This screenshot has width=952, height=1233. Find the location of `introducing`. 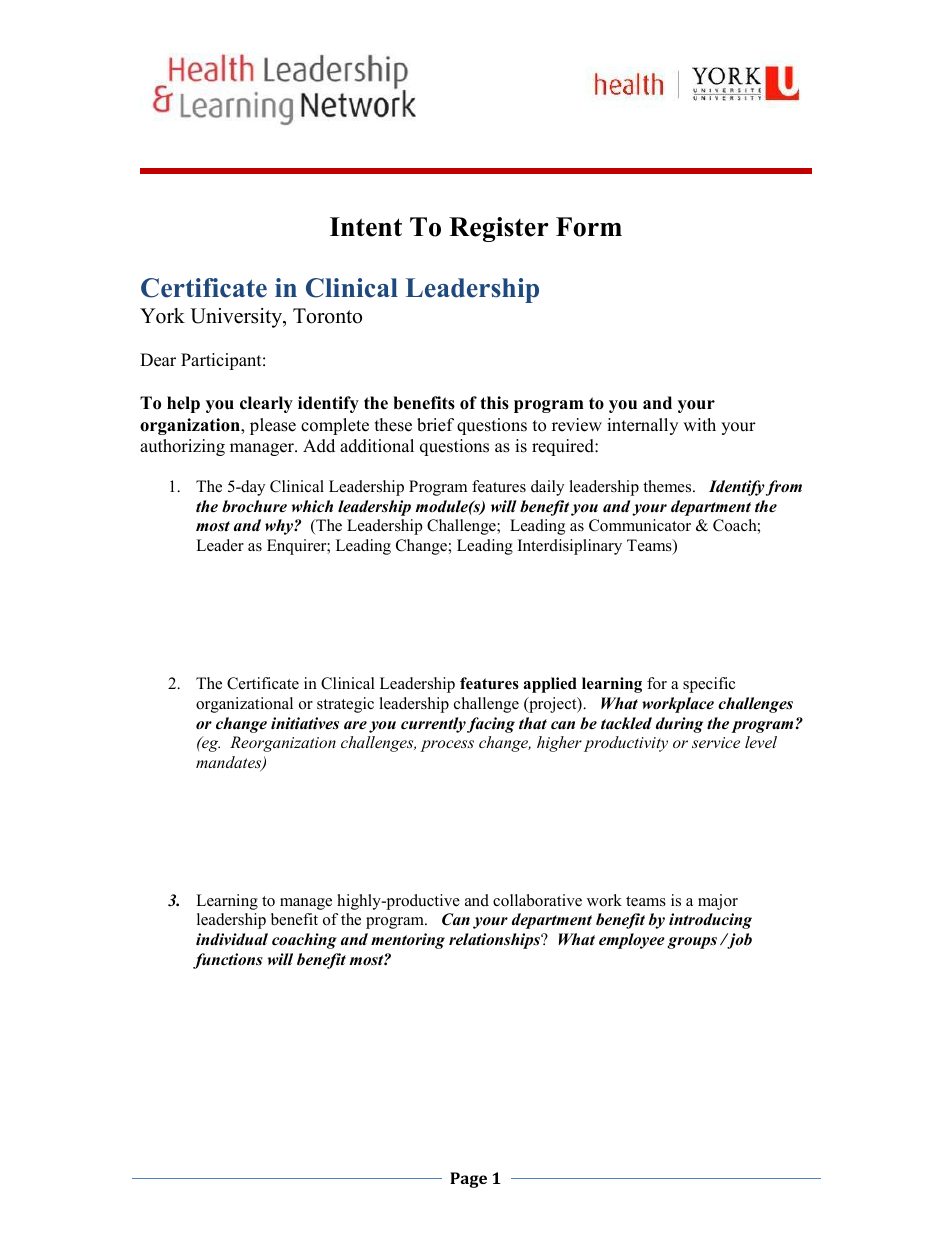

introducing is located at coordinates (710, 921).
